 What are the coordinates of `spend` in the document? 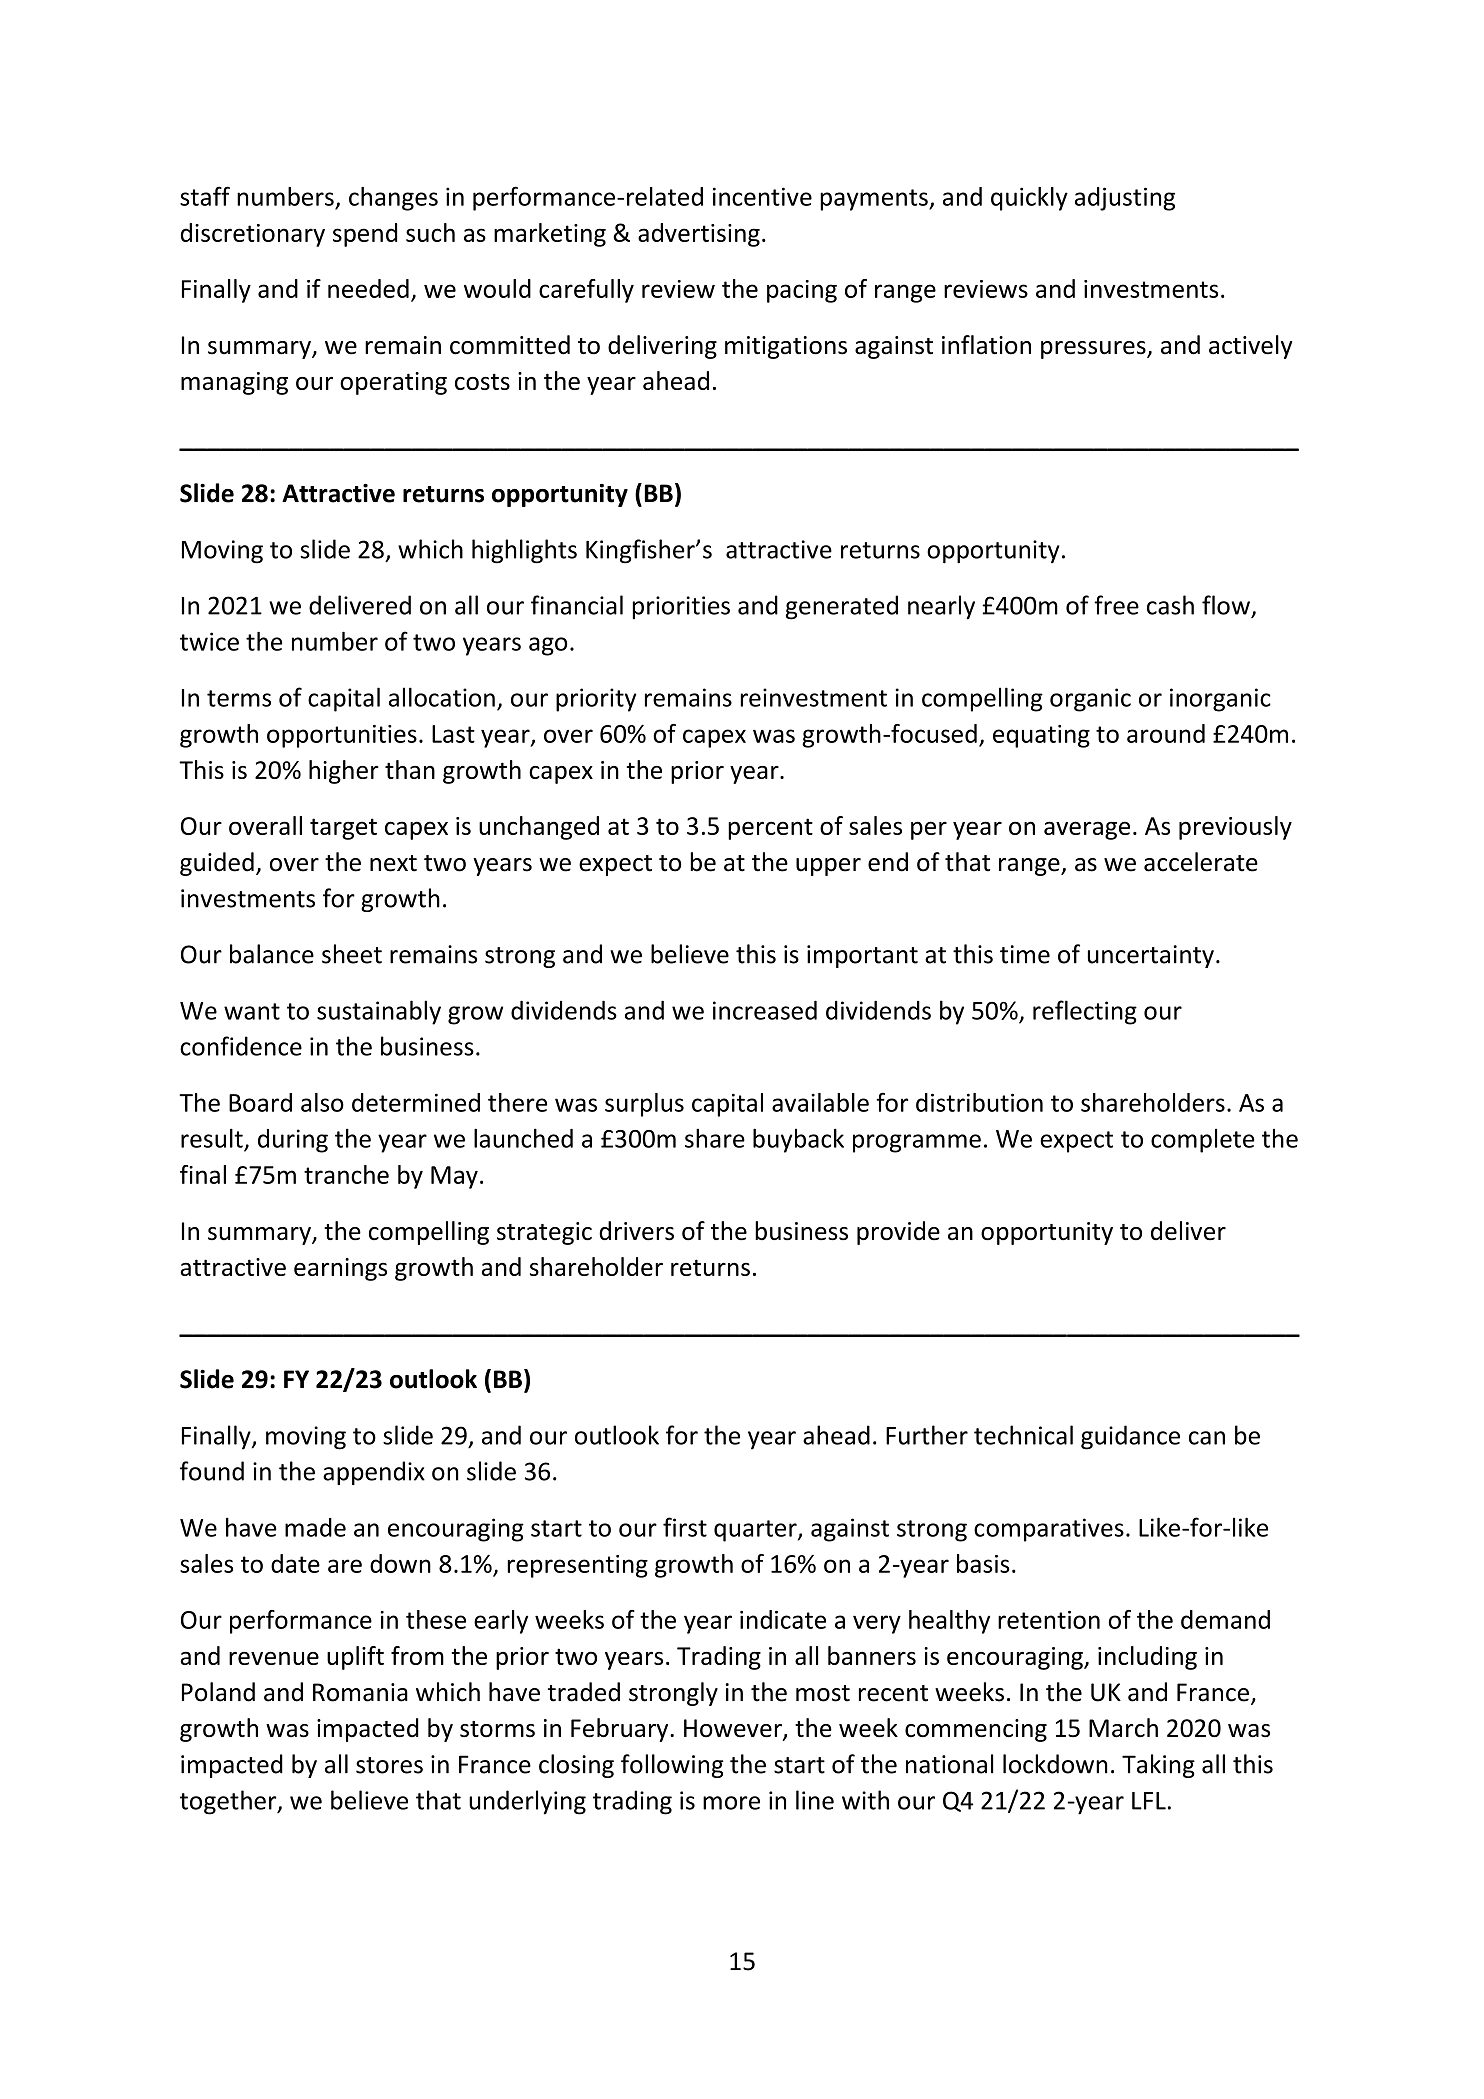 It's located at (365, 235).
